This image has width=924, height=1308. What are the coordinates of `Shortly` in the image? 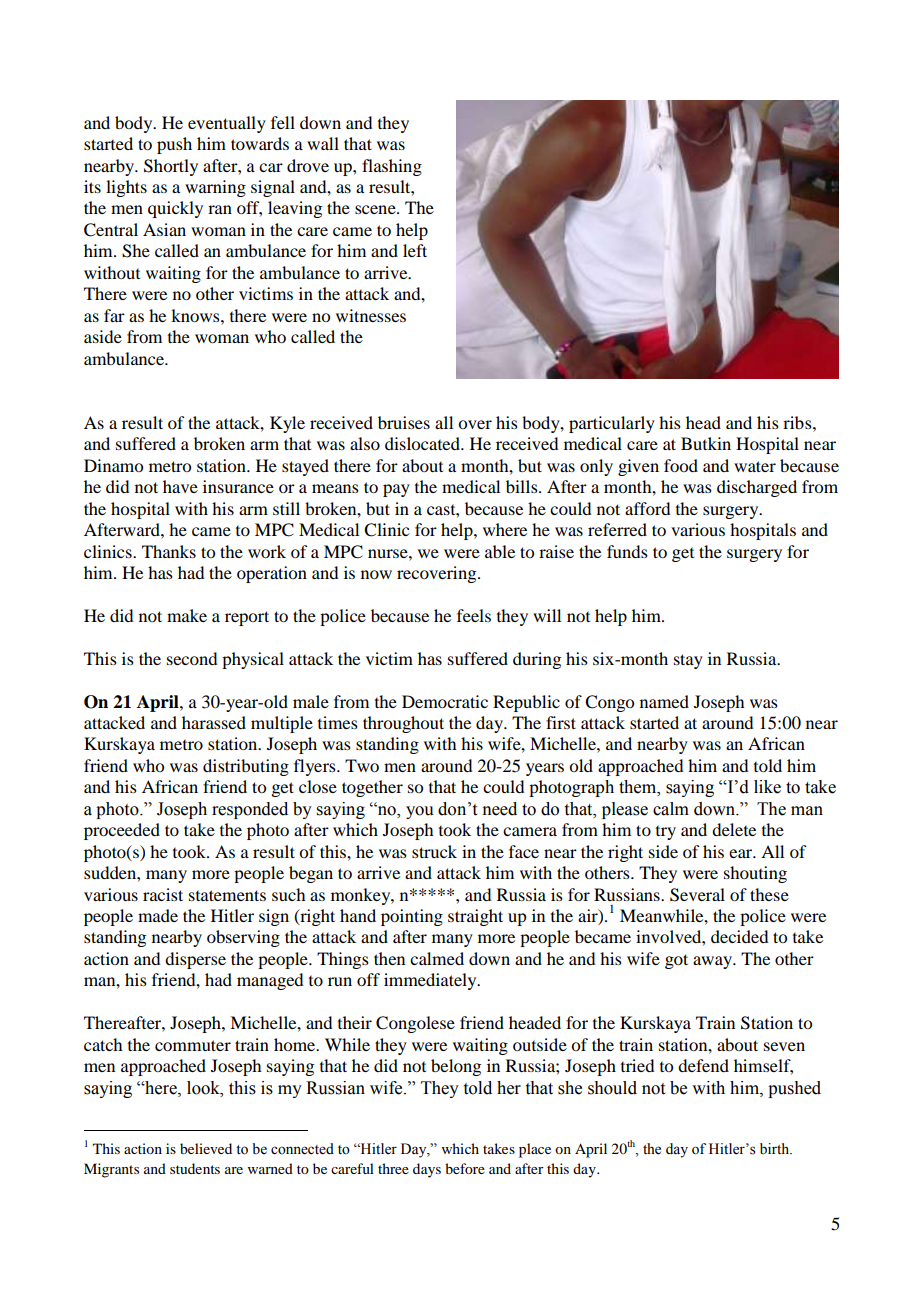 It's located at (171, 167).
